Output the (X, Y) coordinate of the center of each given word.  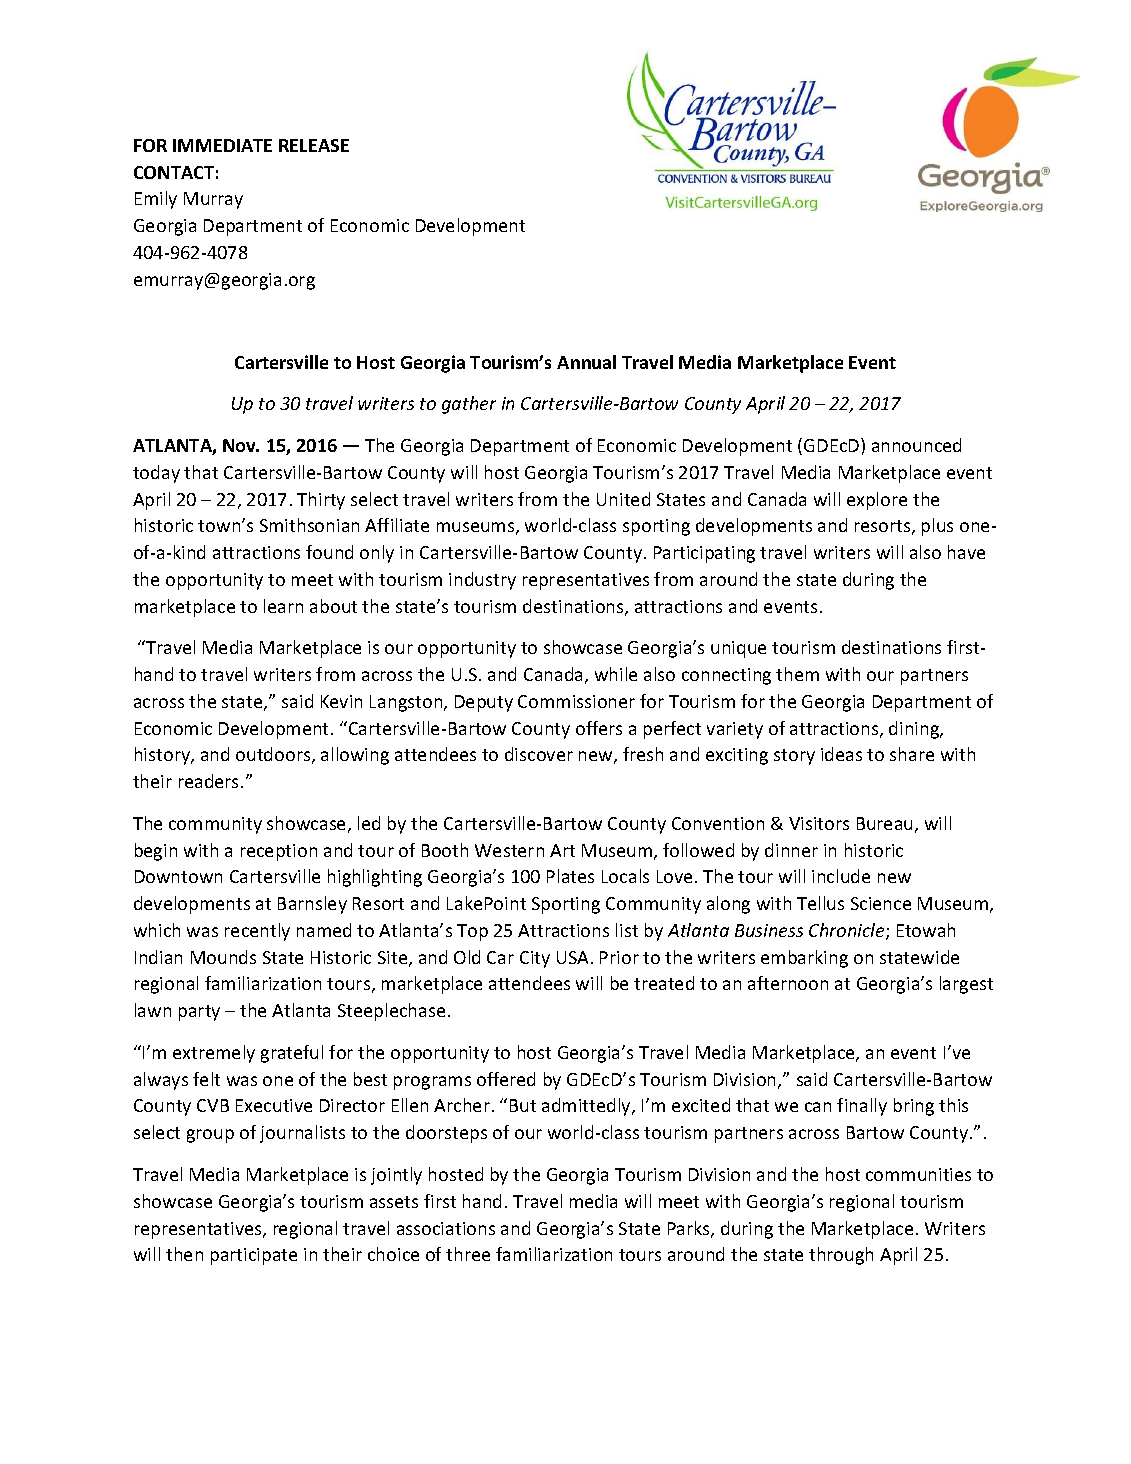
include (841, 876)
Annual (586, 362)
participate (254, 1256)
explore (877, 501)
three (468, 1254)
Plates (570, 876)
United (623, 499)
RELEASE (314, 145)
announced (916, 445)
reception (279, 852)
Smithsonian (309, 525)
